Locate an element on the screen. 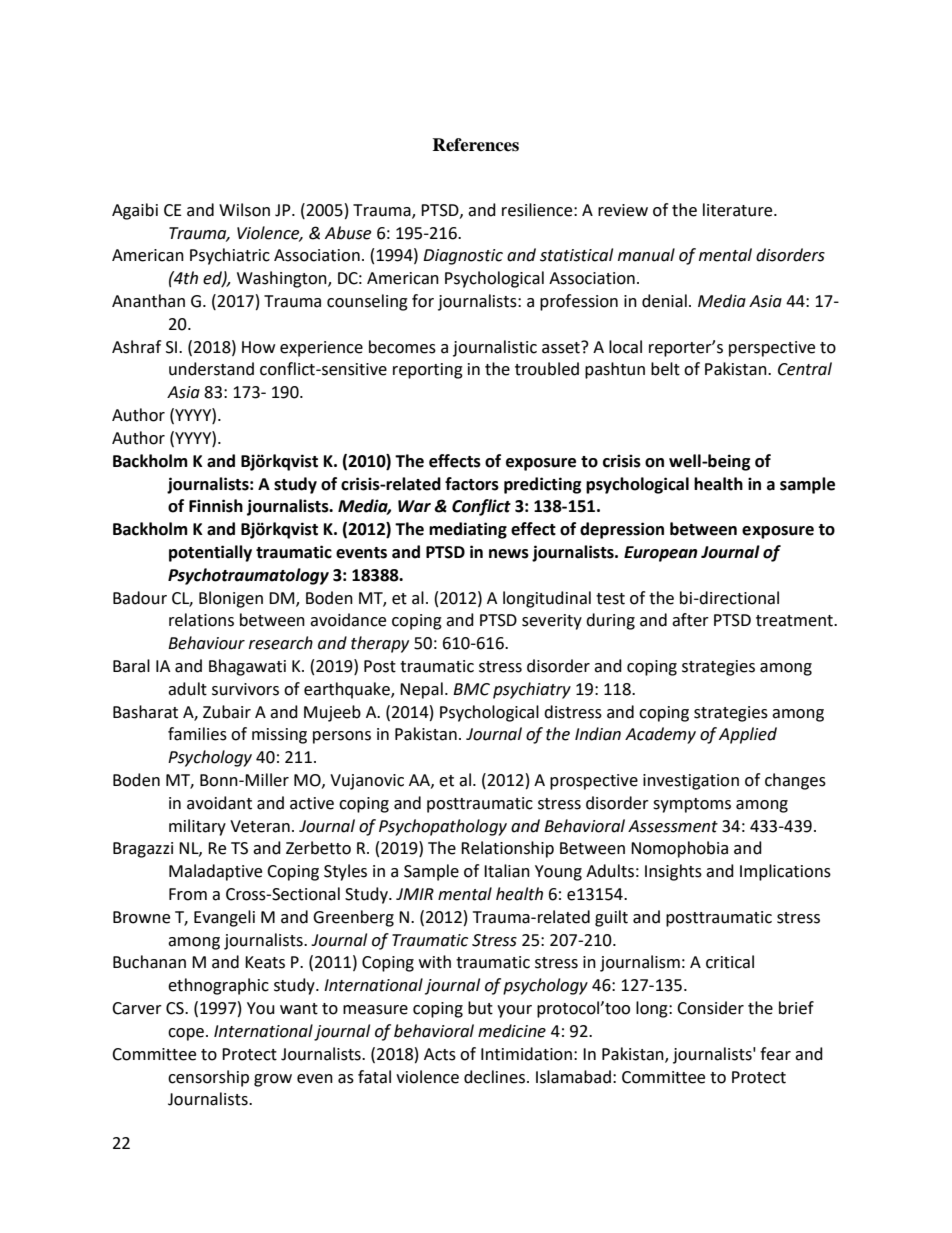 The image size is (952, 1233). Wilson is located at coordinates (244, 210).
